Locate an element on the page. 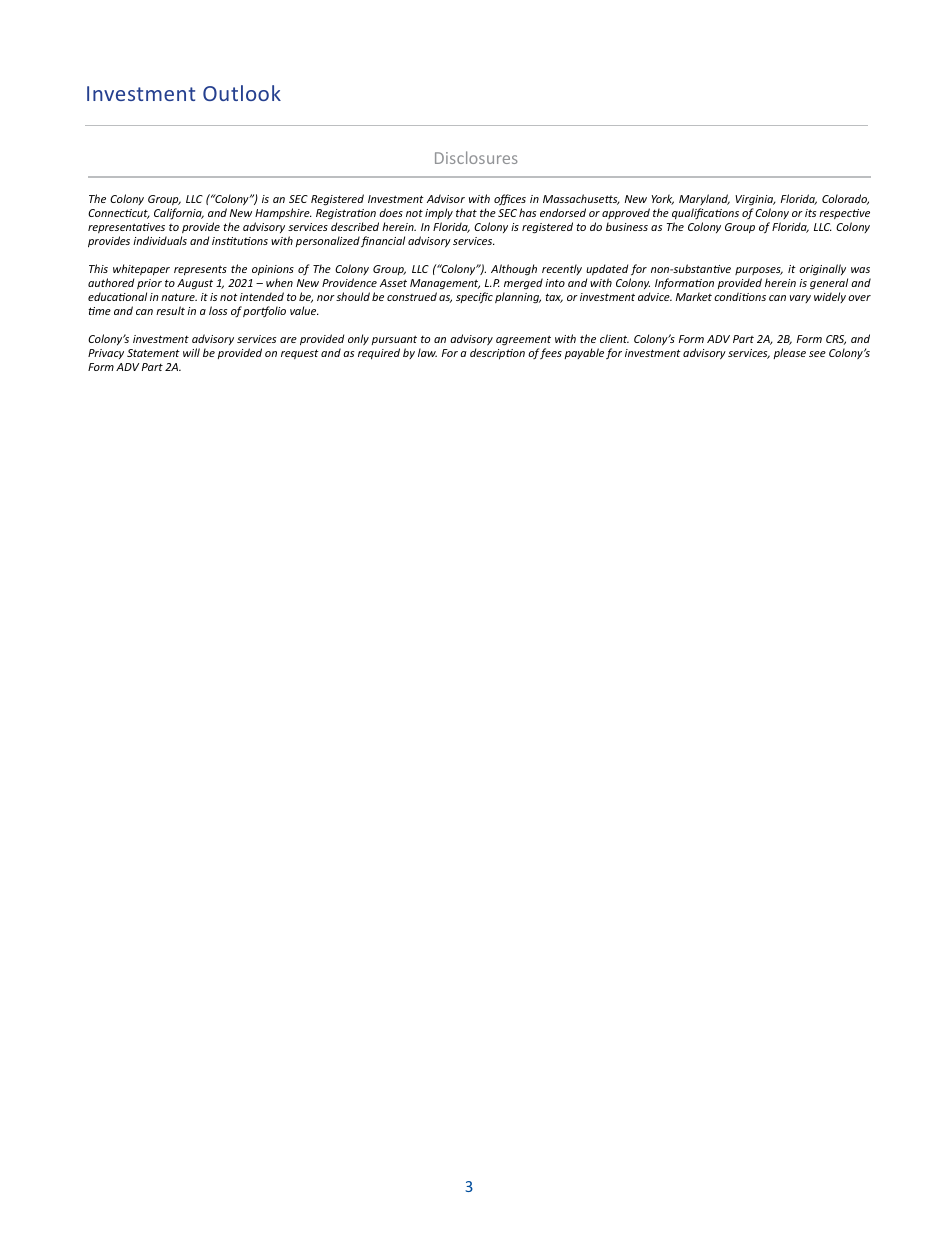 Image resolution: width=952 pixels, height=1233 pixels. agreement is located at coordinates (523, 340).
